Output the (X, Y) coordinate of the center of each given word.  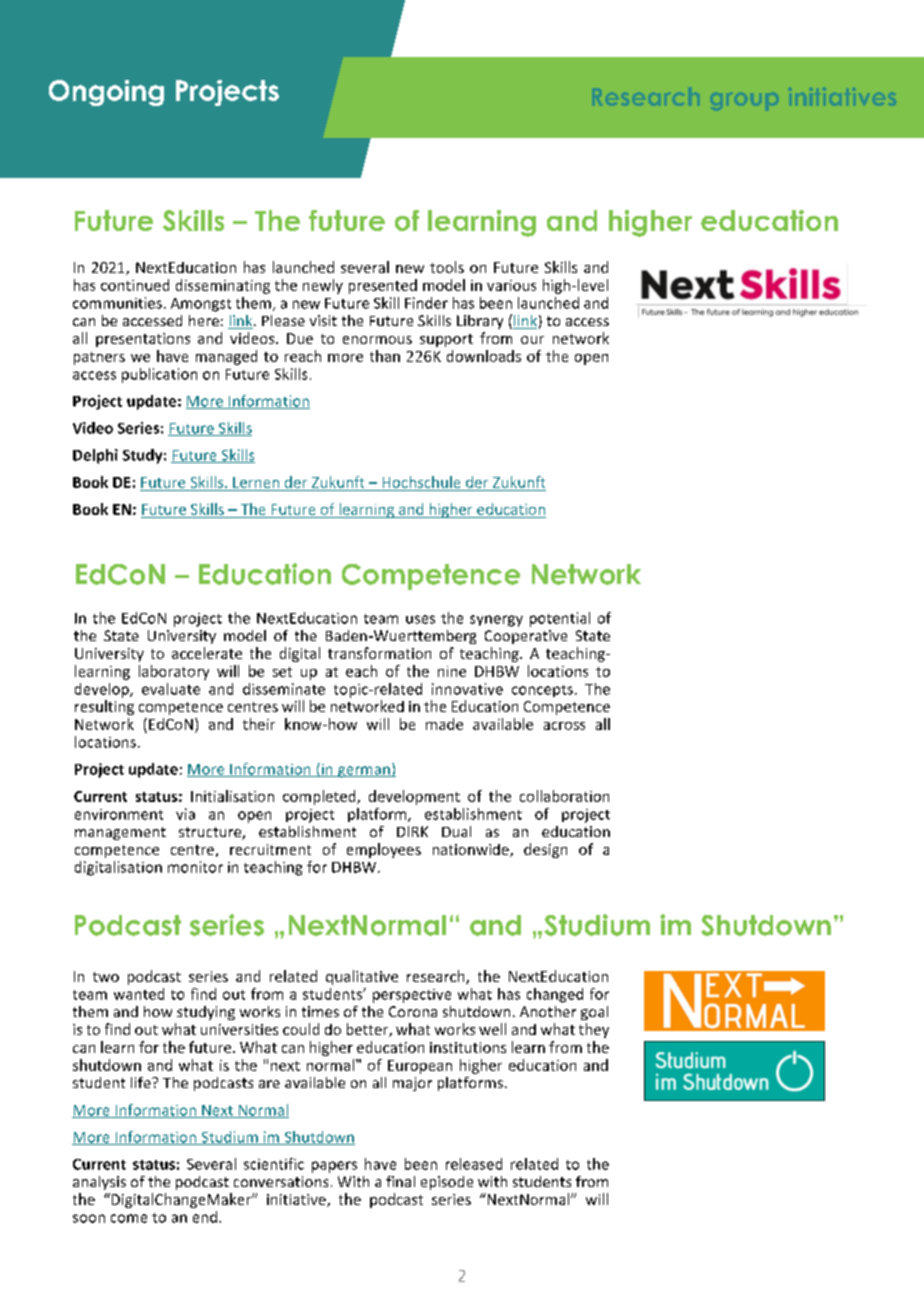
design (545, 850)
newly (323, 286)
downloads (484, 356)
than (385, 356)
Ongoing (106, 93)
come (129, 1218)
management (120, 833)
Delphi (95, 456)
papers (334, 1167)
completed (320, 797)
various (511, 285)
